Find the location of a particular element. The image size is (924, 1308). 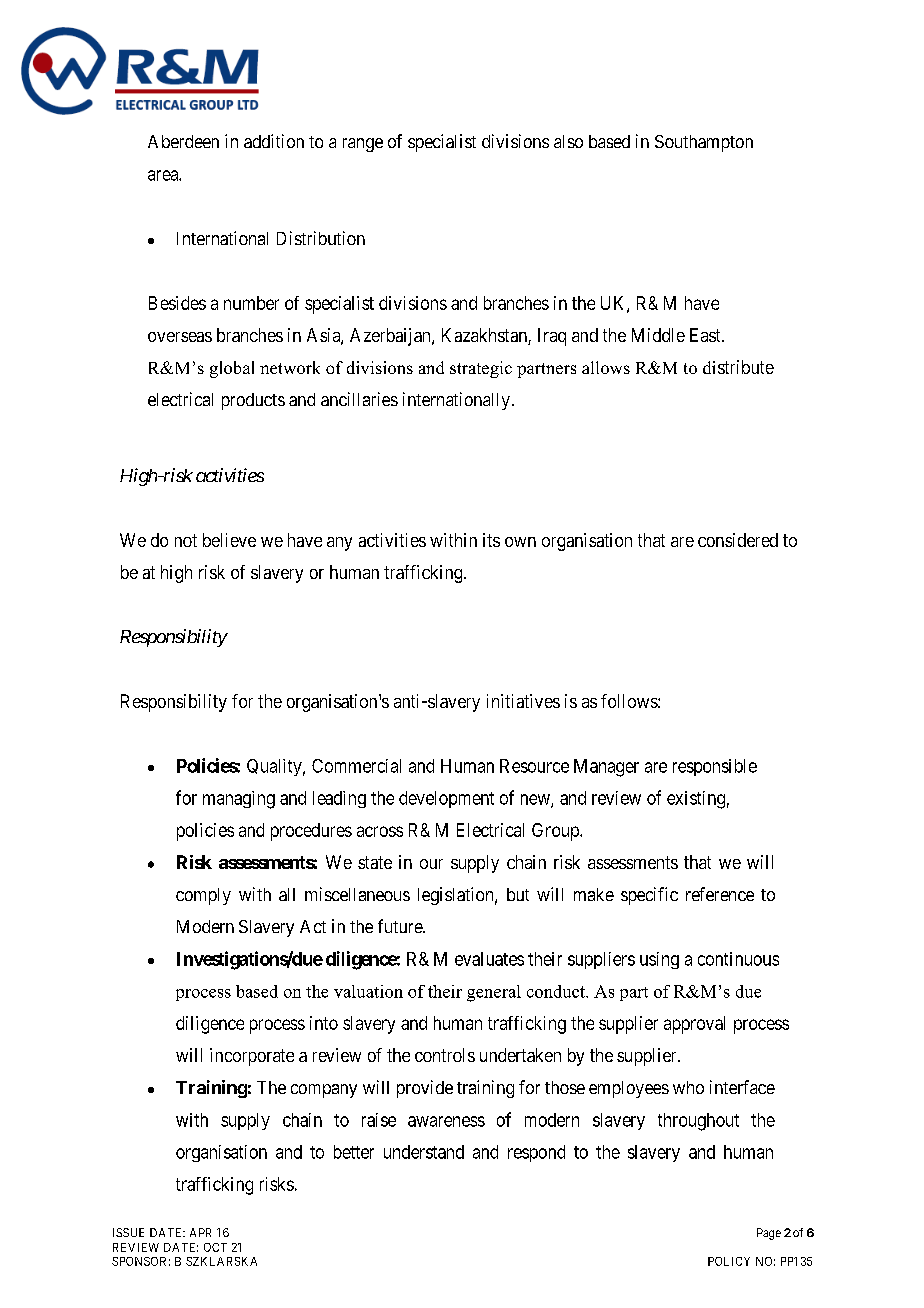

considered is located at coordinates (738, 540).
